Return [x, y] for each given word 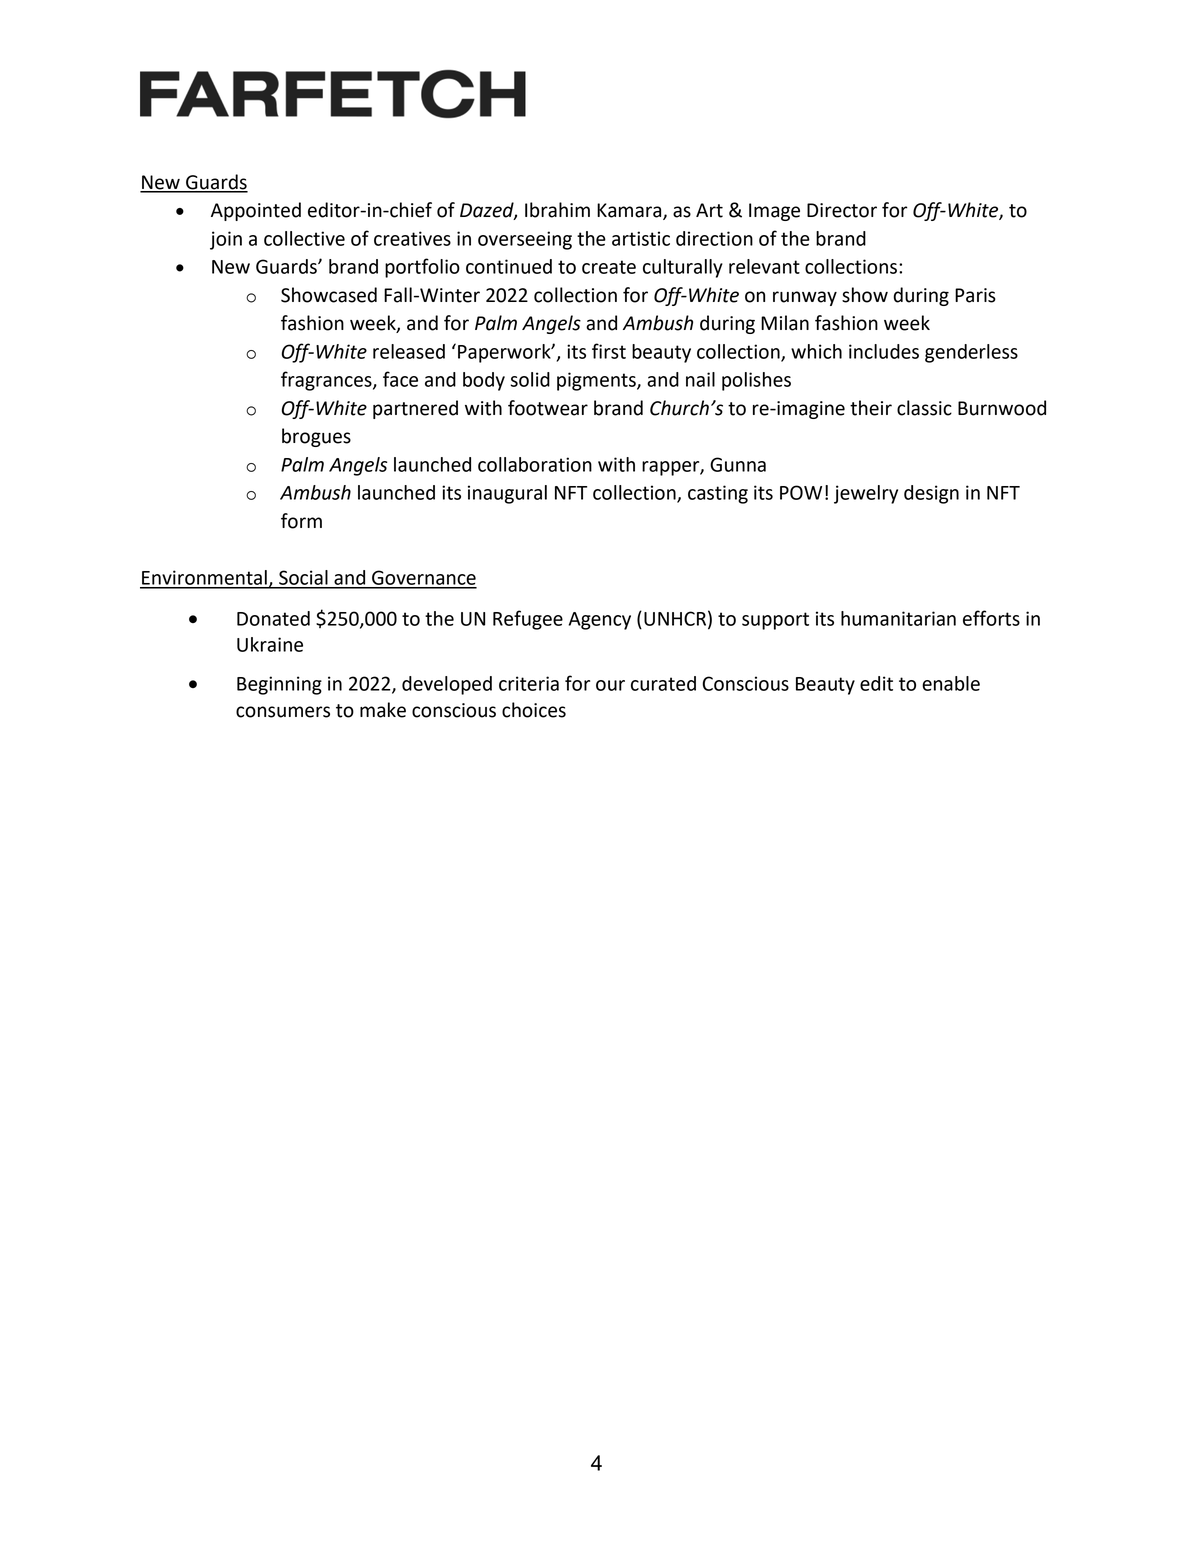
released [409, 351]
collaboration [535, 464]
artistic [641, 238]
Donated [273, 618]
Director [842, 210]
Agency [600, 621]
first [609, 351]
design [931, 494]
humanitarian [898, 618]
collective [304, 238]
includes [884, 351]
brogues [316, 437]
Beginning [279, 685]
